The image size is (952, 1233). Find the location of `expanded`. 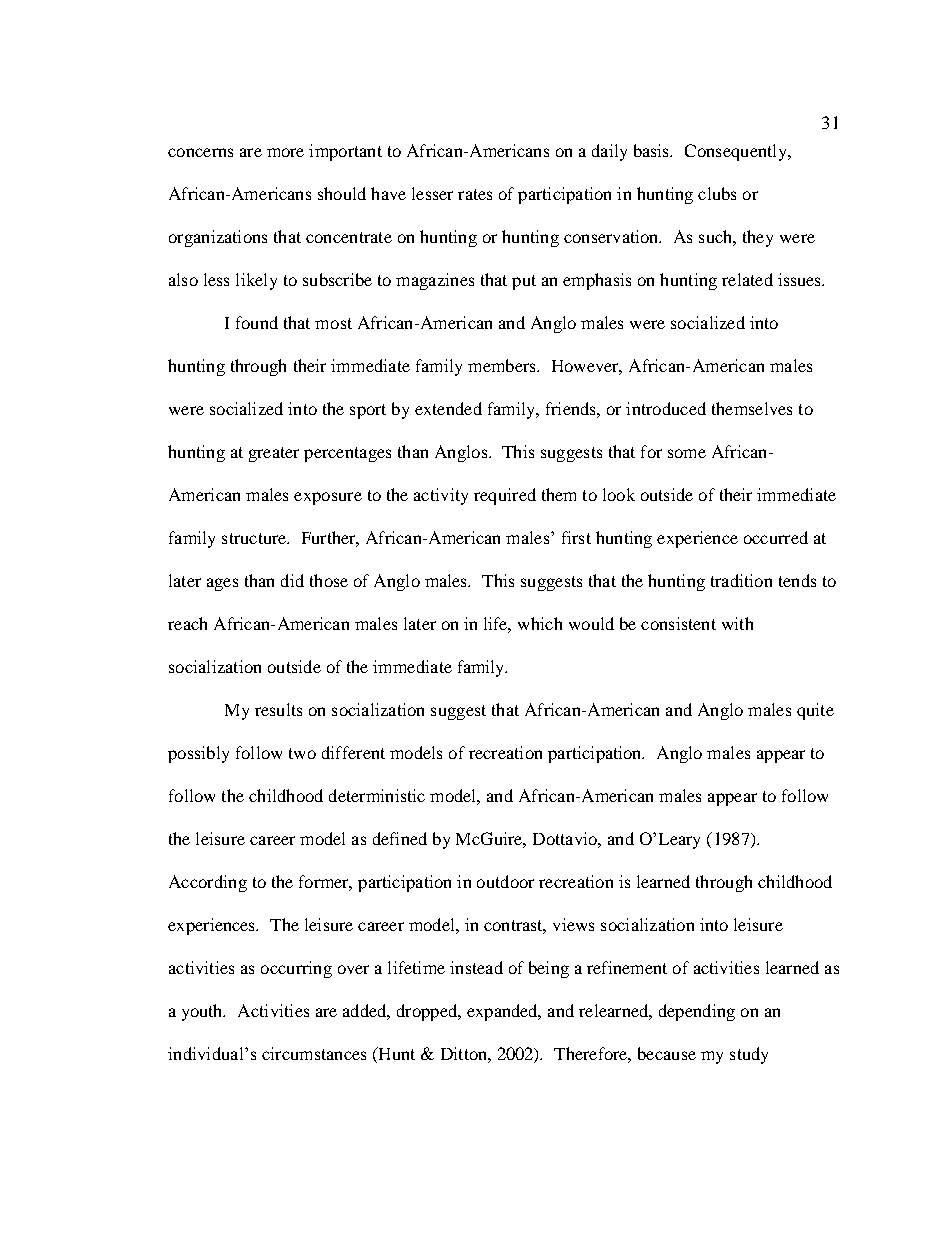

expanded is located at coordinates (503, 1012).
